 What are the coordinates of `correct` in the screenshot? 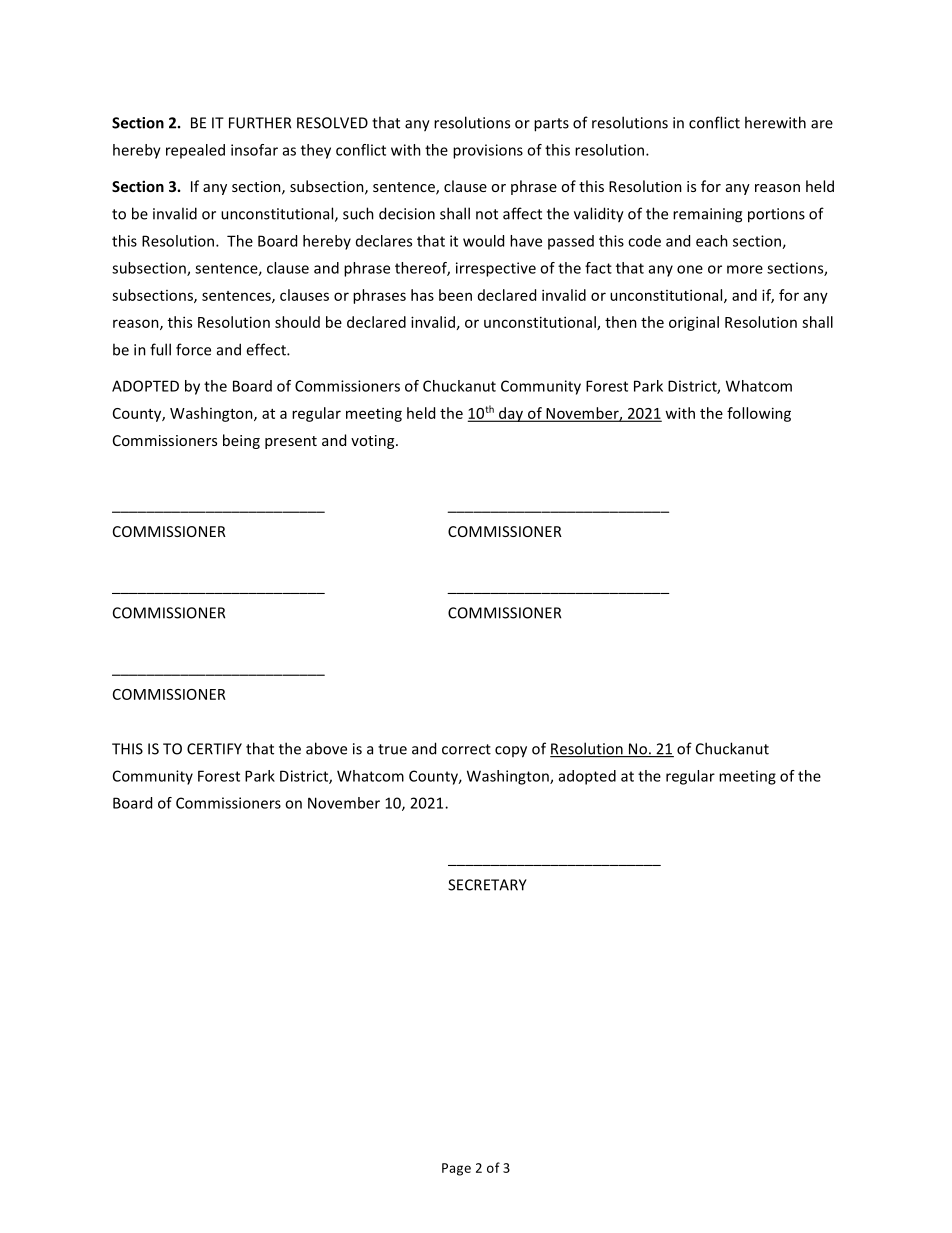 It's located at (466, 749).
